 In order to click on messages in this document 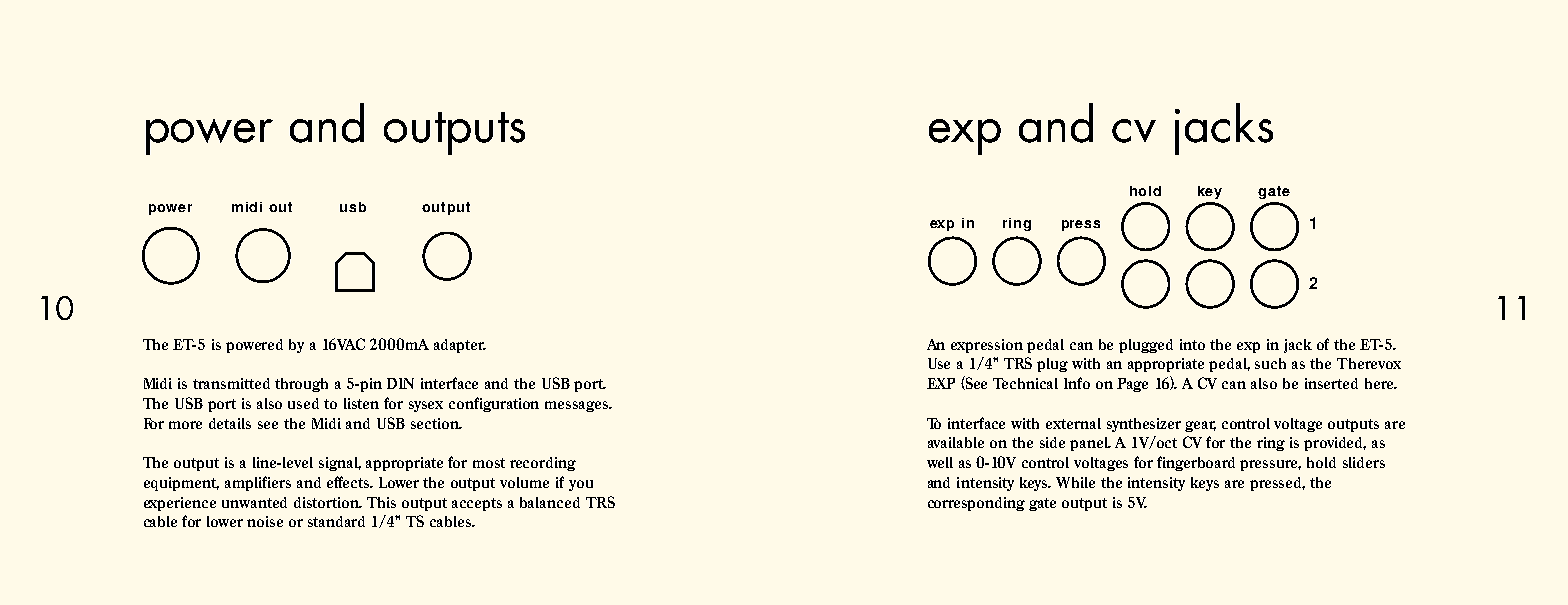, I will do `click(578, 406)`.
